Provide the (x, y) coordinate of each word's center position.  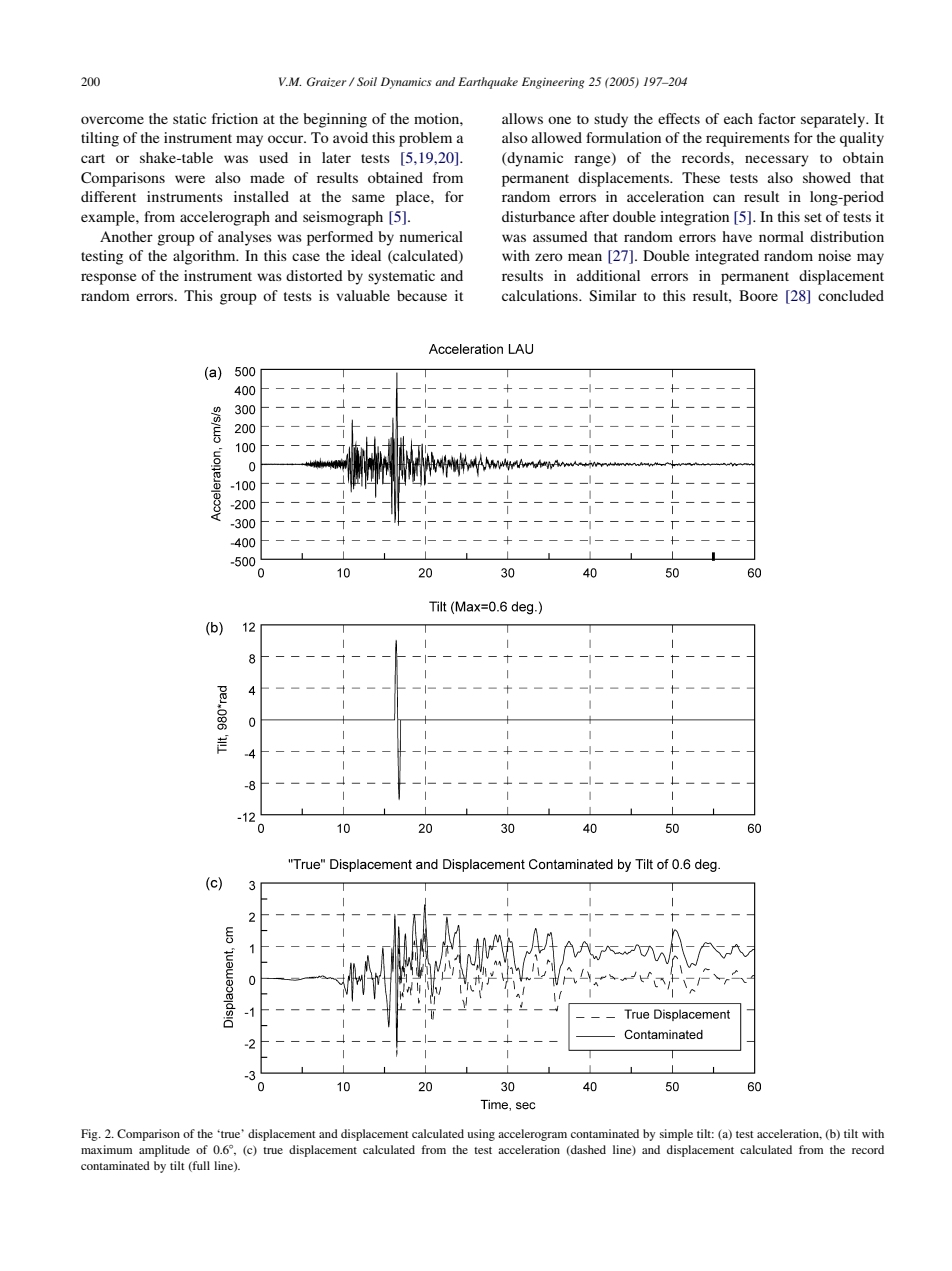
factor (777, 118)
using (481, 1135)
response (108, 279)
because (422, 295)
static (189, 118)
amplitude (164, 1151)
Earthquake (488, 83)
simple (676, 1135)
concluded (851, 295)
